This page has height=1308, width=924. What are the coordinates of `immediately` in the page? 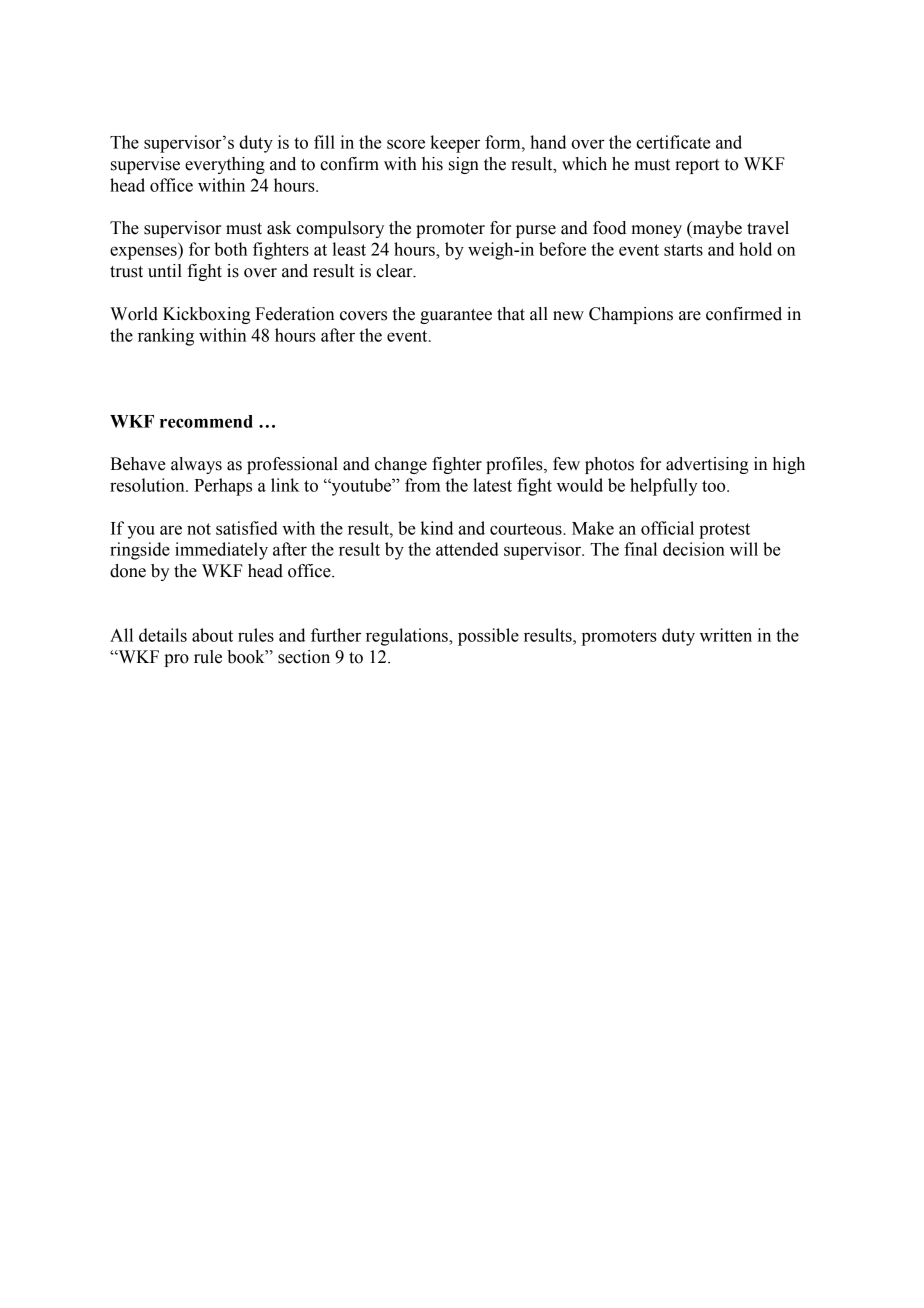 It's located at (221, 551).
